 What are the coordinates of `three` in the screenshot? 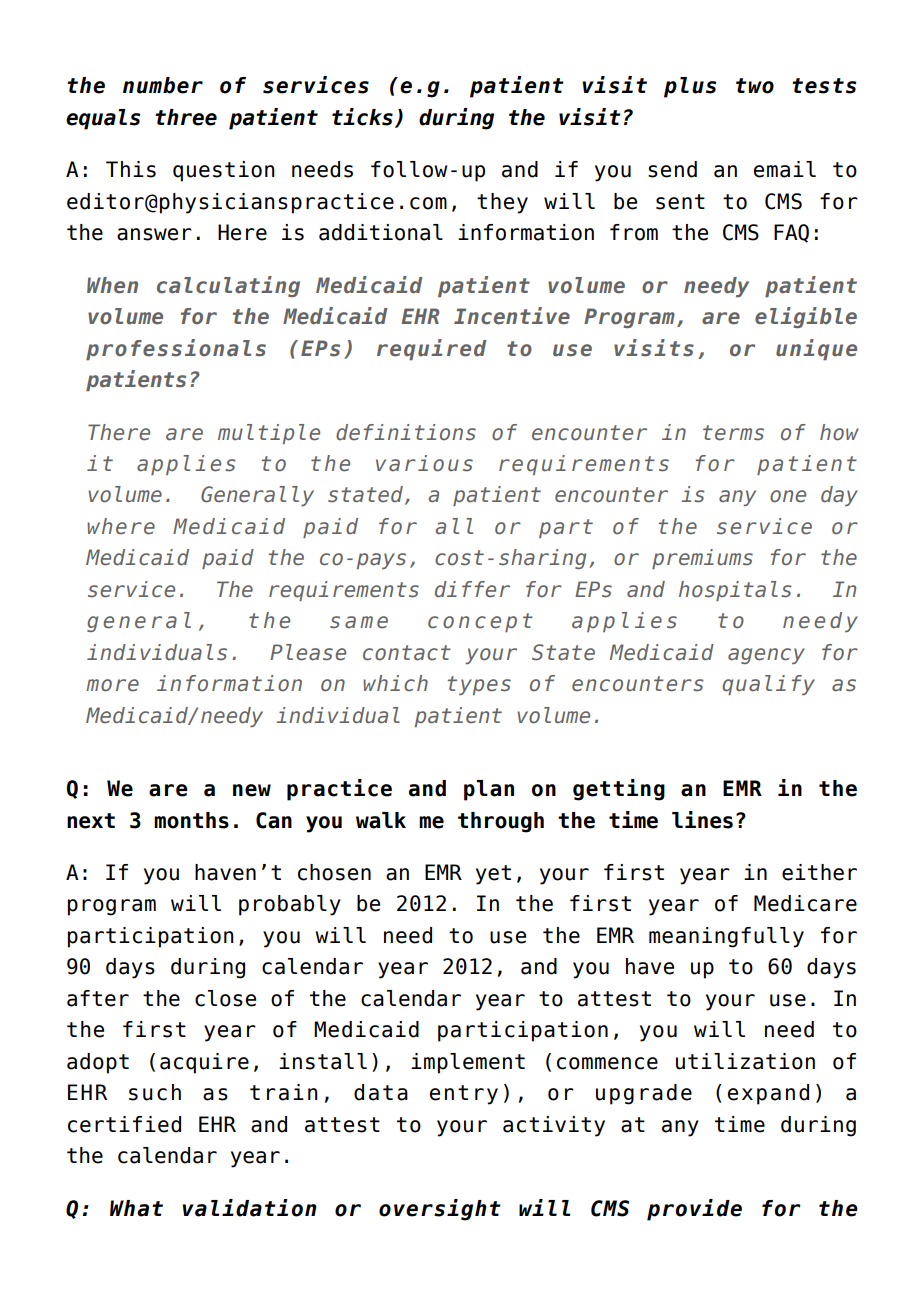 It's located at (186, 117).
